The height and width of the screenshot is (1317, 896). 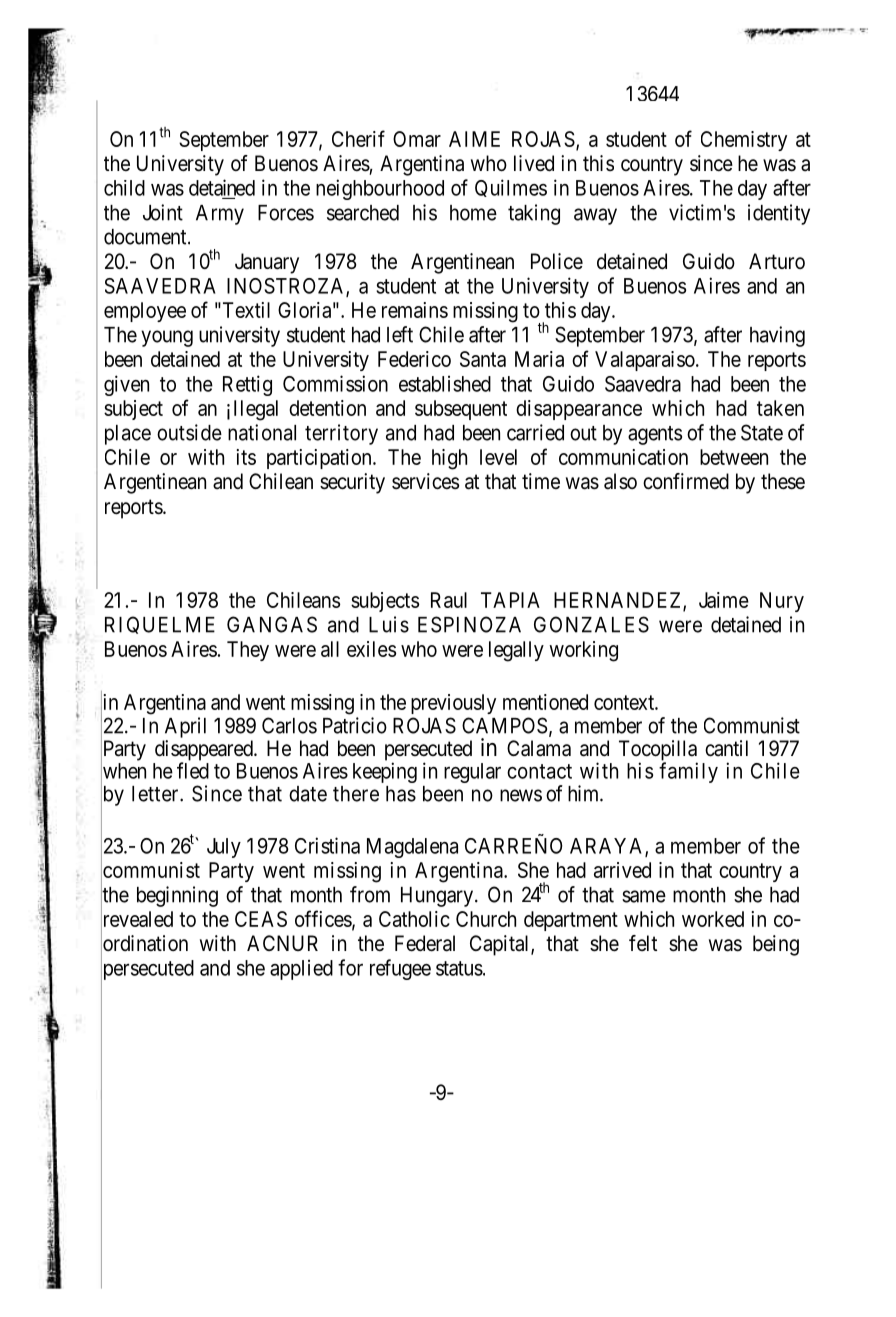 I want to click on family, so click(x=688, y=772).
